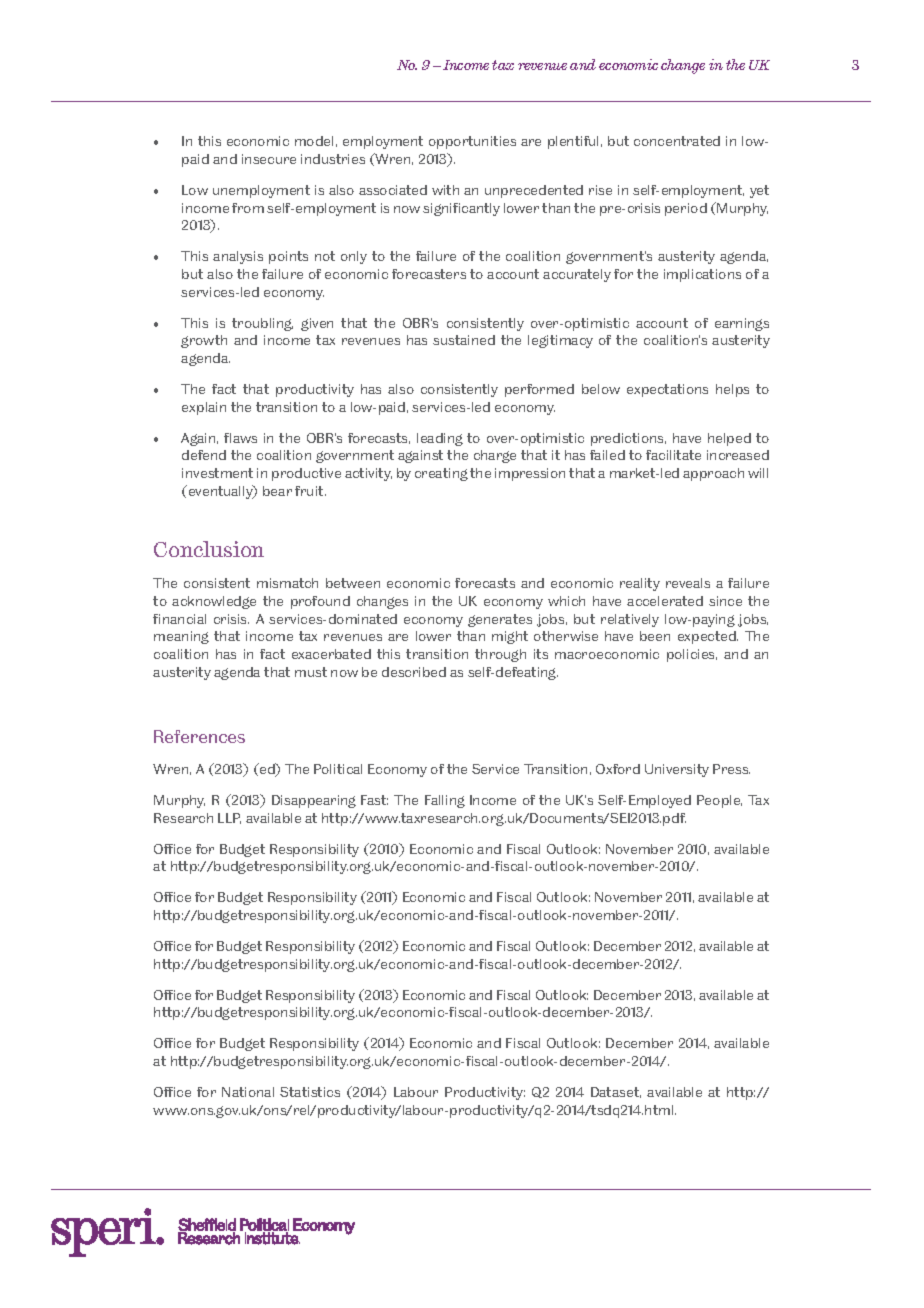  I want to click on Falling, so click(445, 801).
